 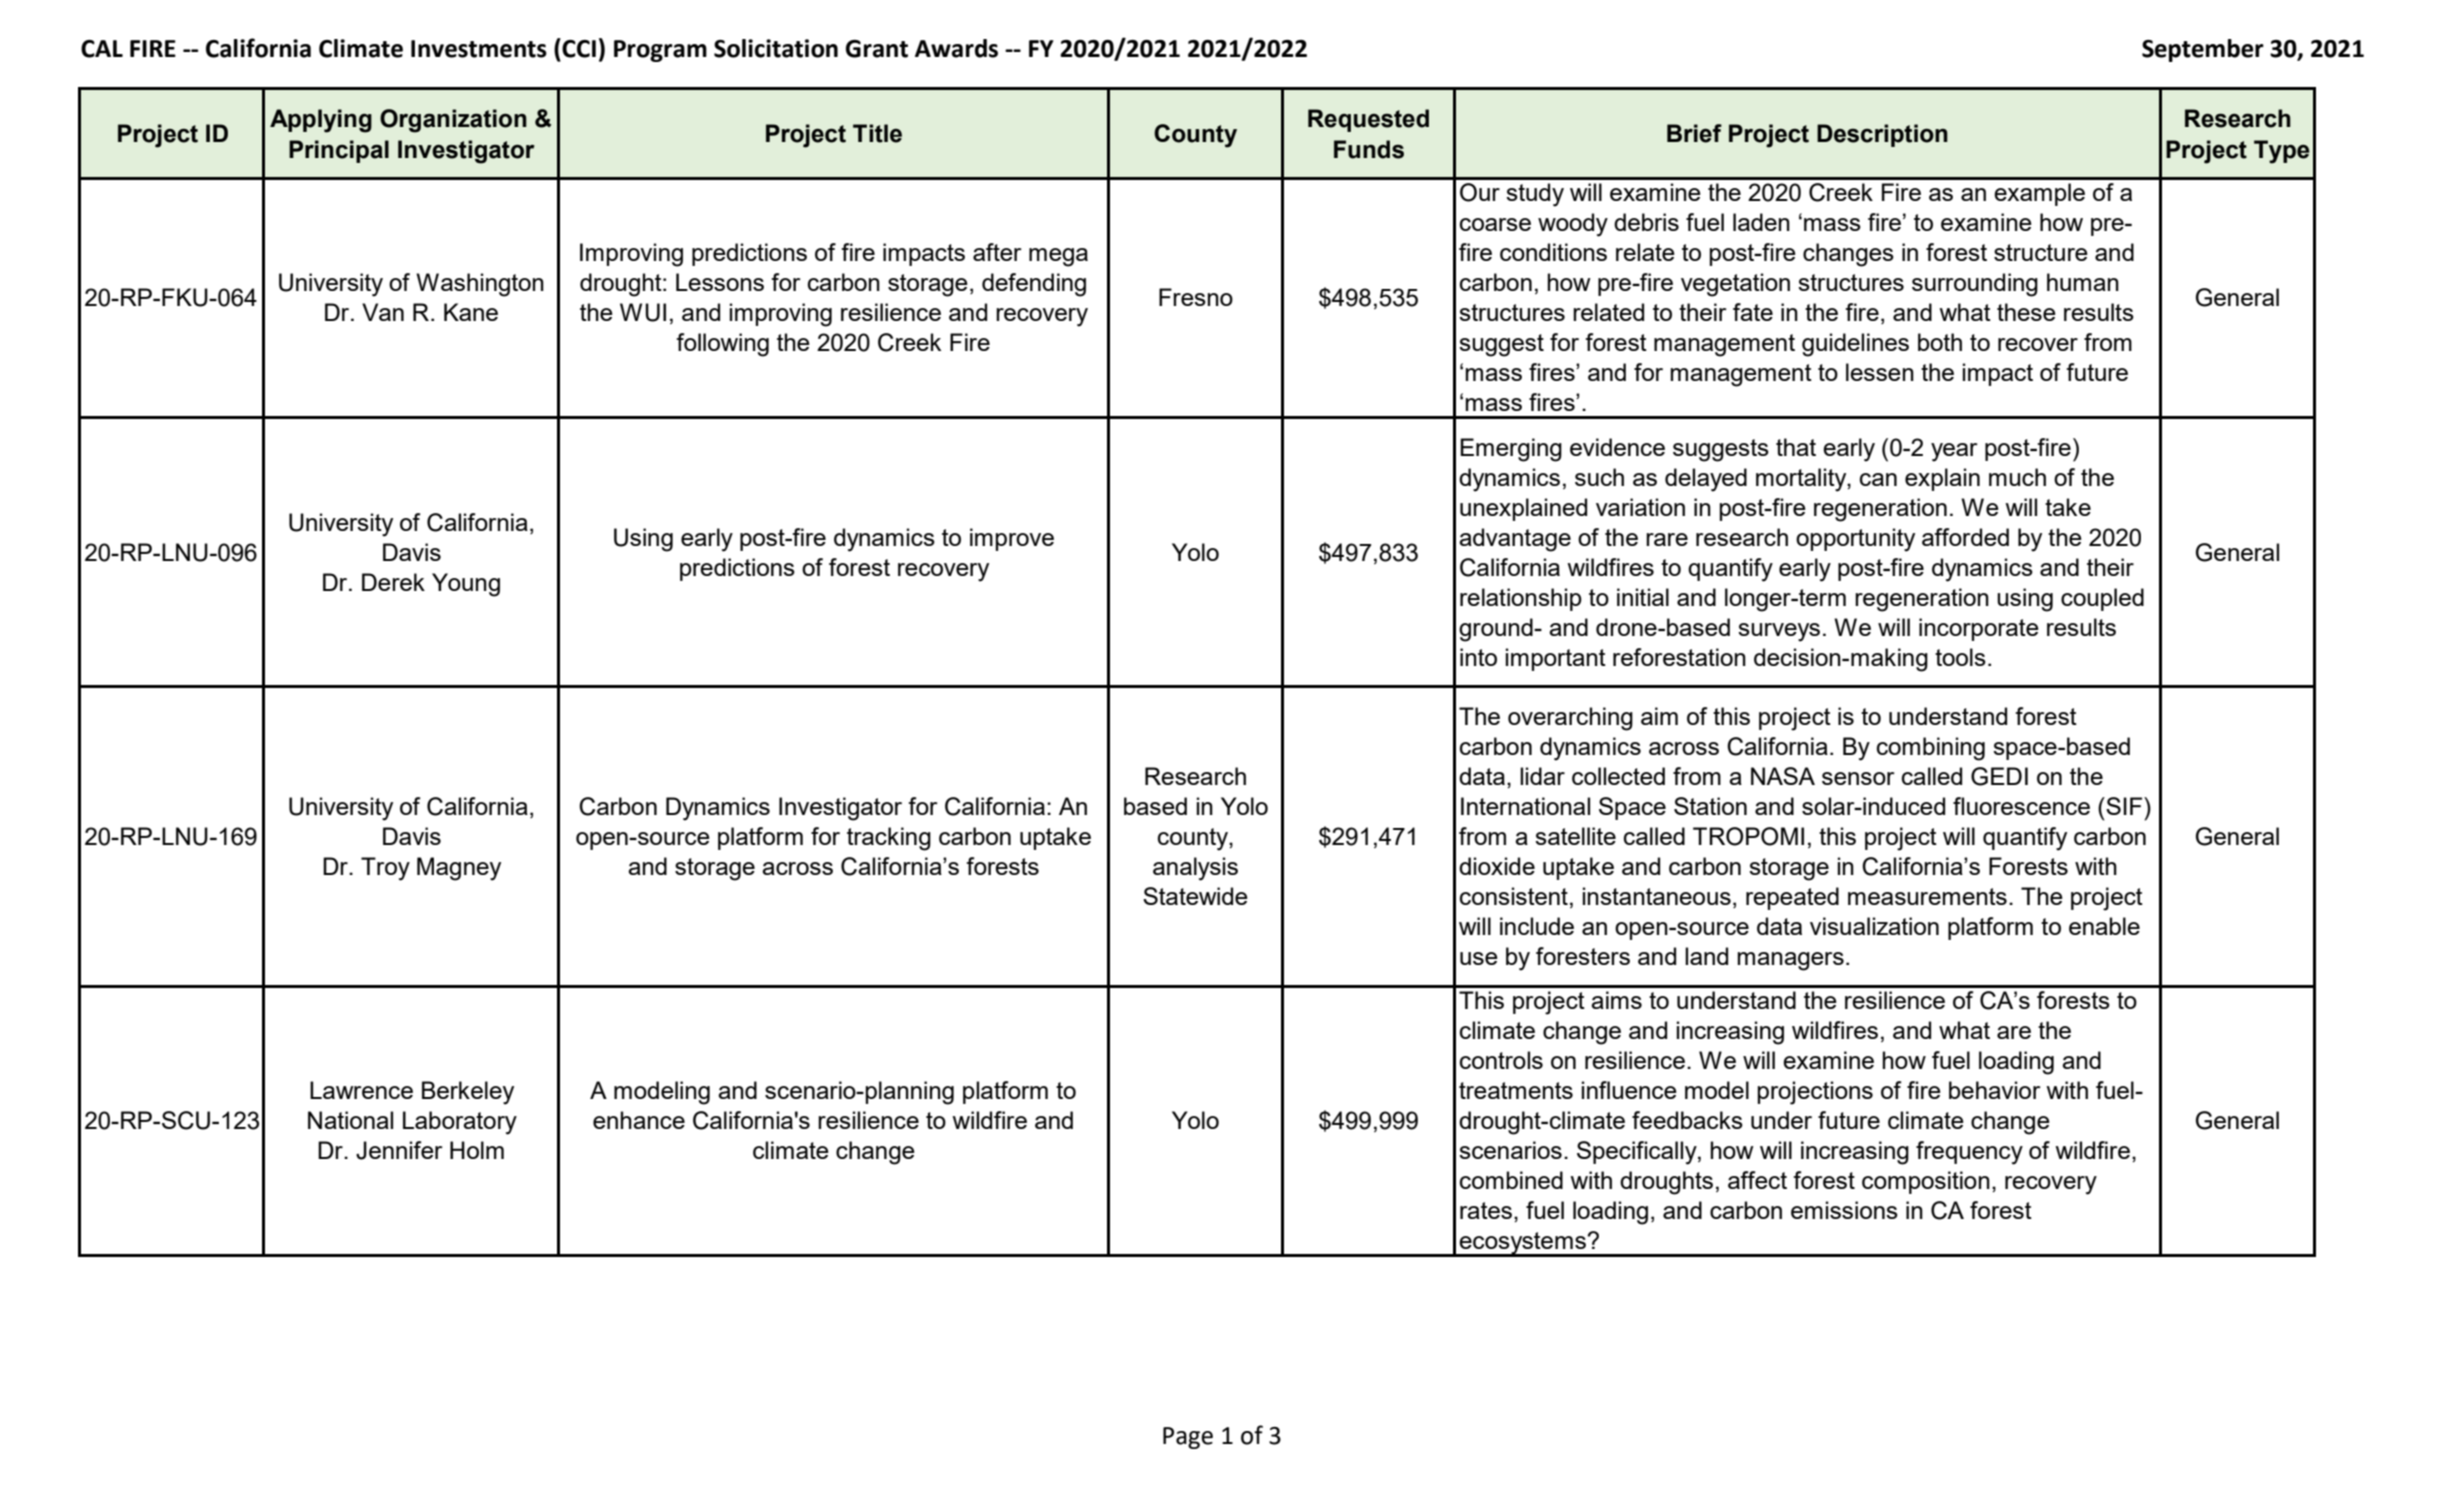 What do you see at coordinates (1931, 749) in the document?
I see `combining` at bounding box center [1931, 749].
